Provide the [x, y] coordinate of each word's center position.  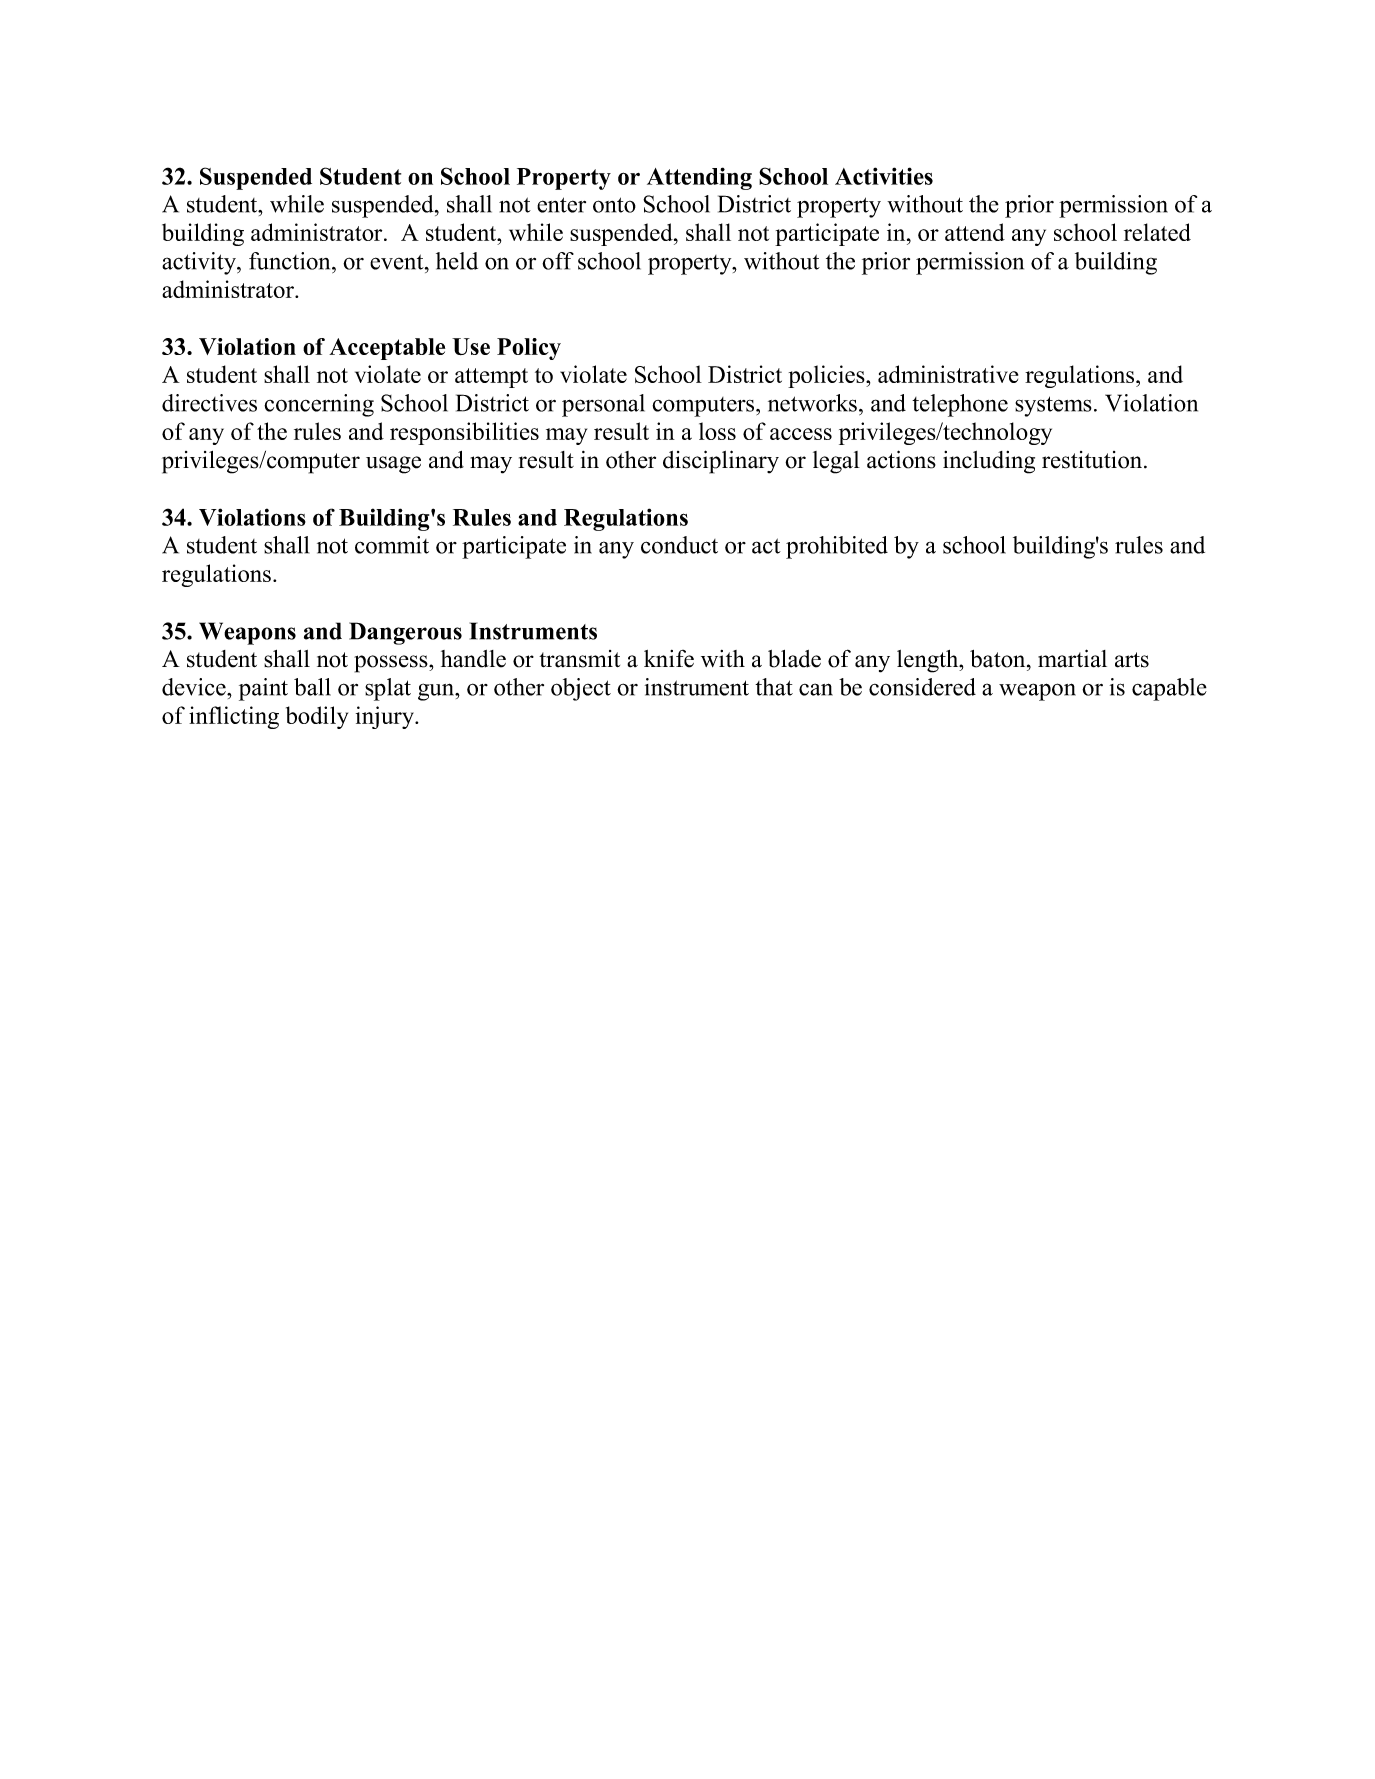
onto [614, 205]
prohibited [837, 547]
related [1157, 232]
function [291, 261]
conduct [679, 545]
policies [827, 376]
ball [312, 687]
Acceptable [387, 349]
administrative [948, 374]
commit [392, 545]
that [774, 687]
